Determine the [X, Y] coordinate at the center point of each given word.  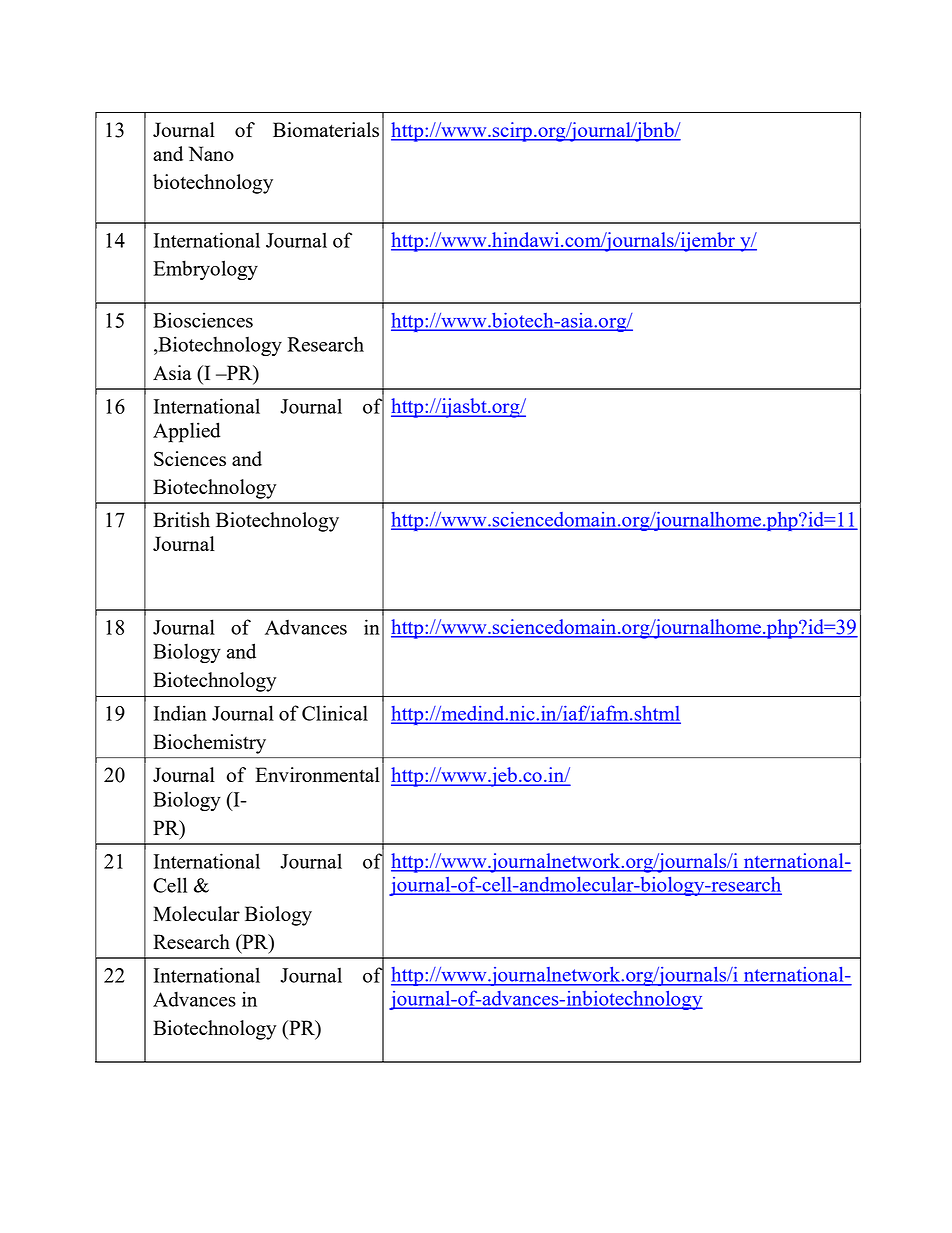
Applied [187, 432]
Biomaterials [326, 129]
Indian [180, 713]
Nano [211, 153]
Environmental [317, 774]
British [181, 519]
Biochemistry [209, 744]
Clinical [335, 713]
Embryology [205, 270]
